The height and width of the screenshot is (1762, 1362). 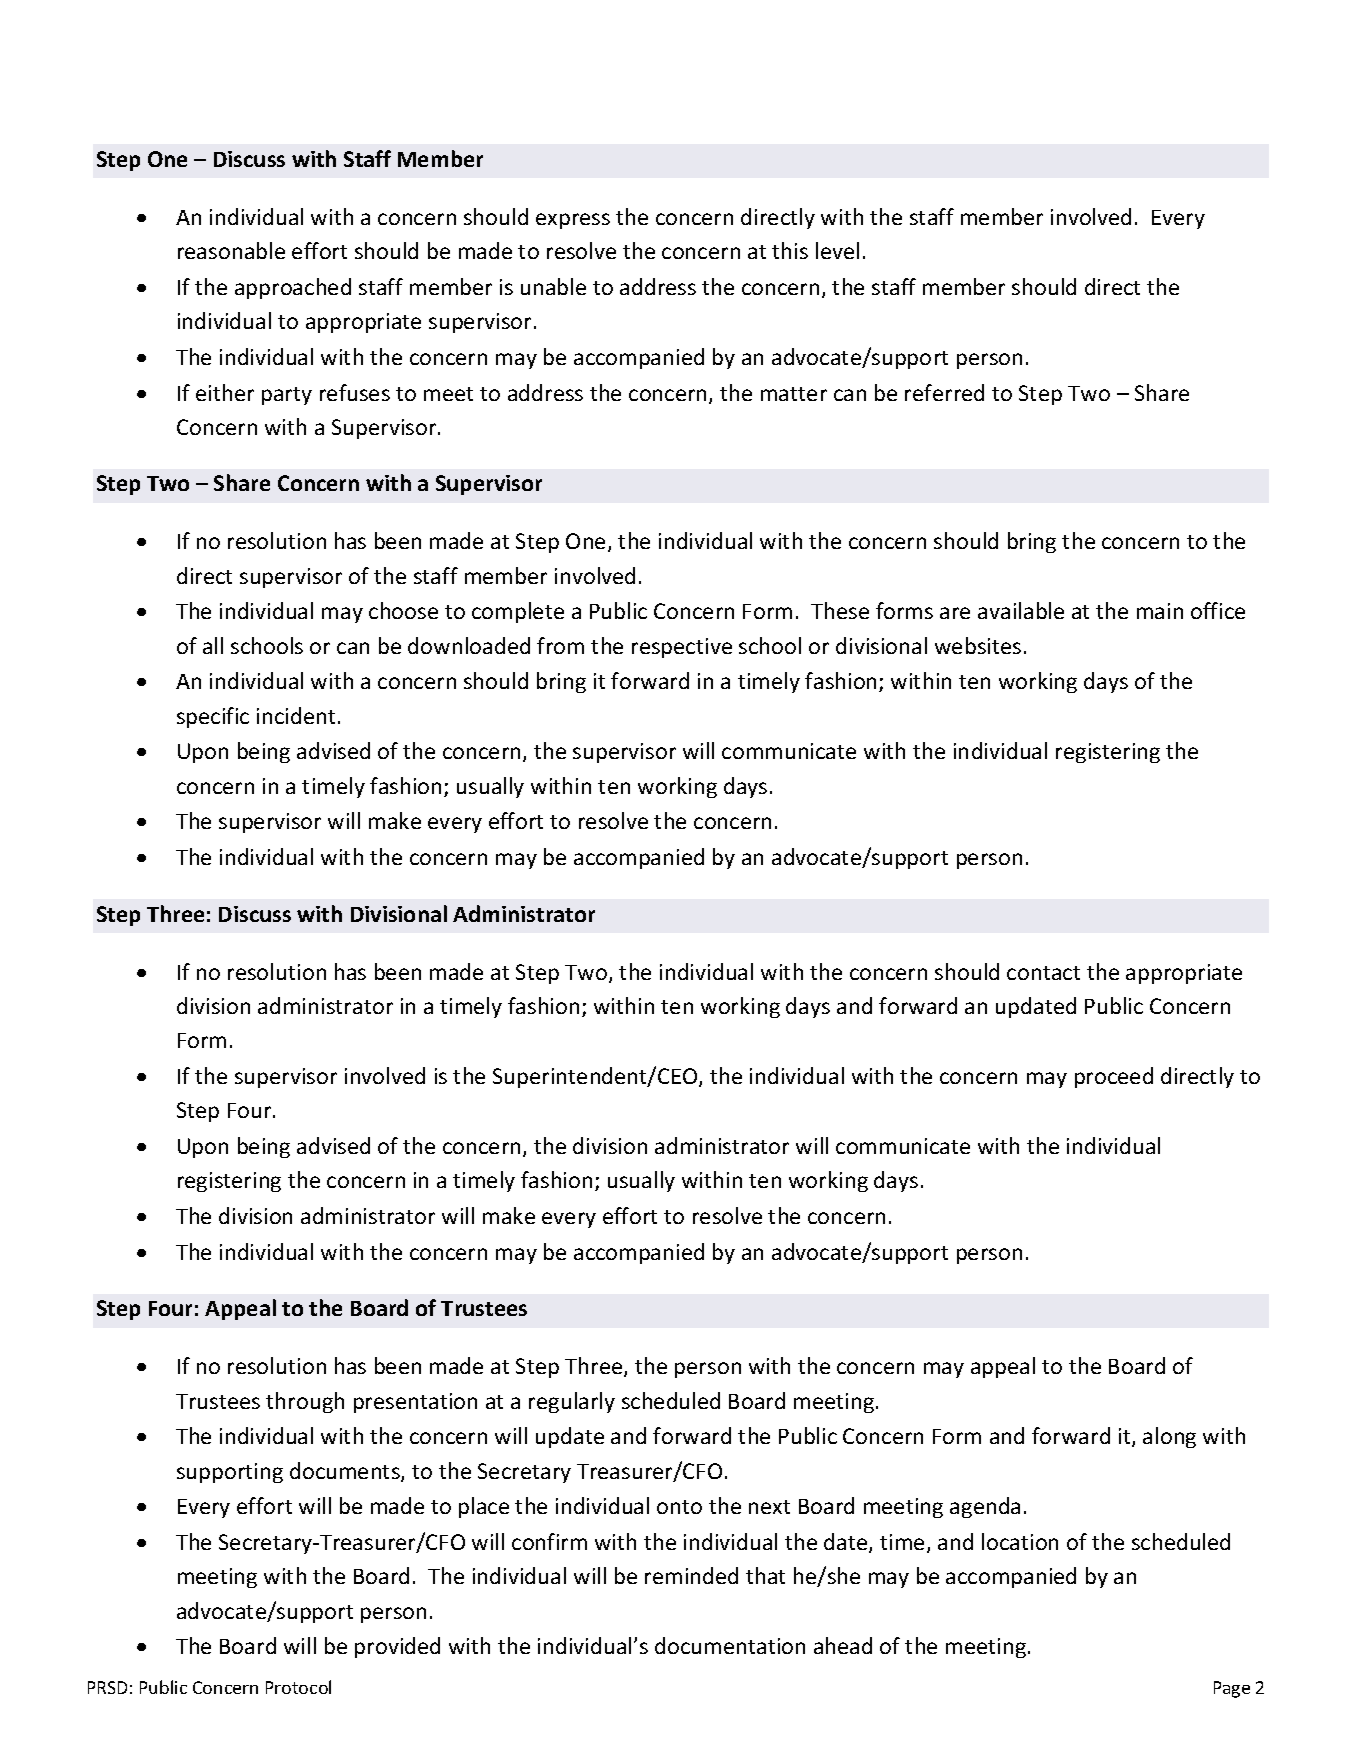 What do you see at coordinates (730, 1645) in the screenshot?
I see `documentation` at bounding box center [730, 1645].
